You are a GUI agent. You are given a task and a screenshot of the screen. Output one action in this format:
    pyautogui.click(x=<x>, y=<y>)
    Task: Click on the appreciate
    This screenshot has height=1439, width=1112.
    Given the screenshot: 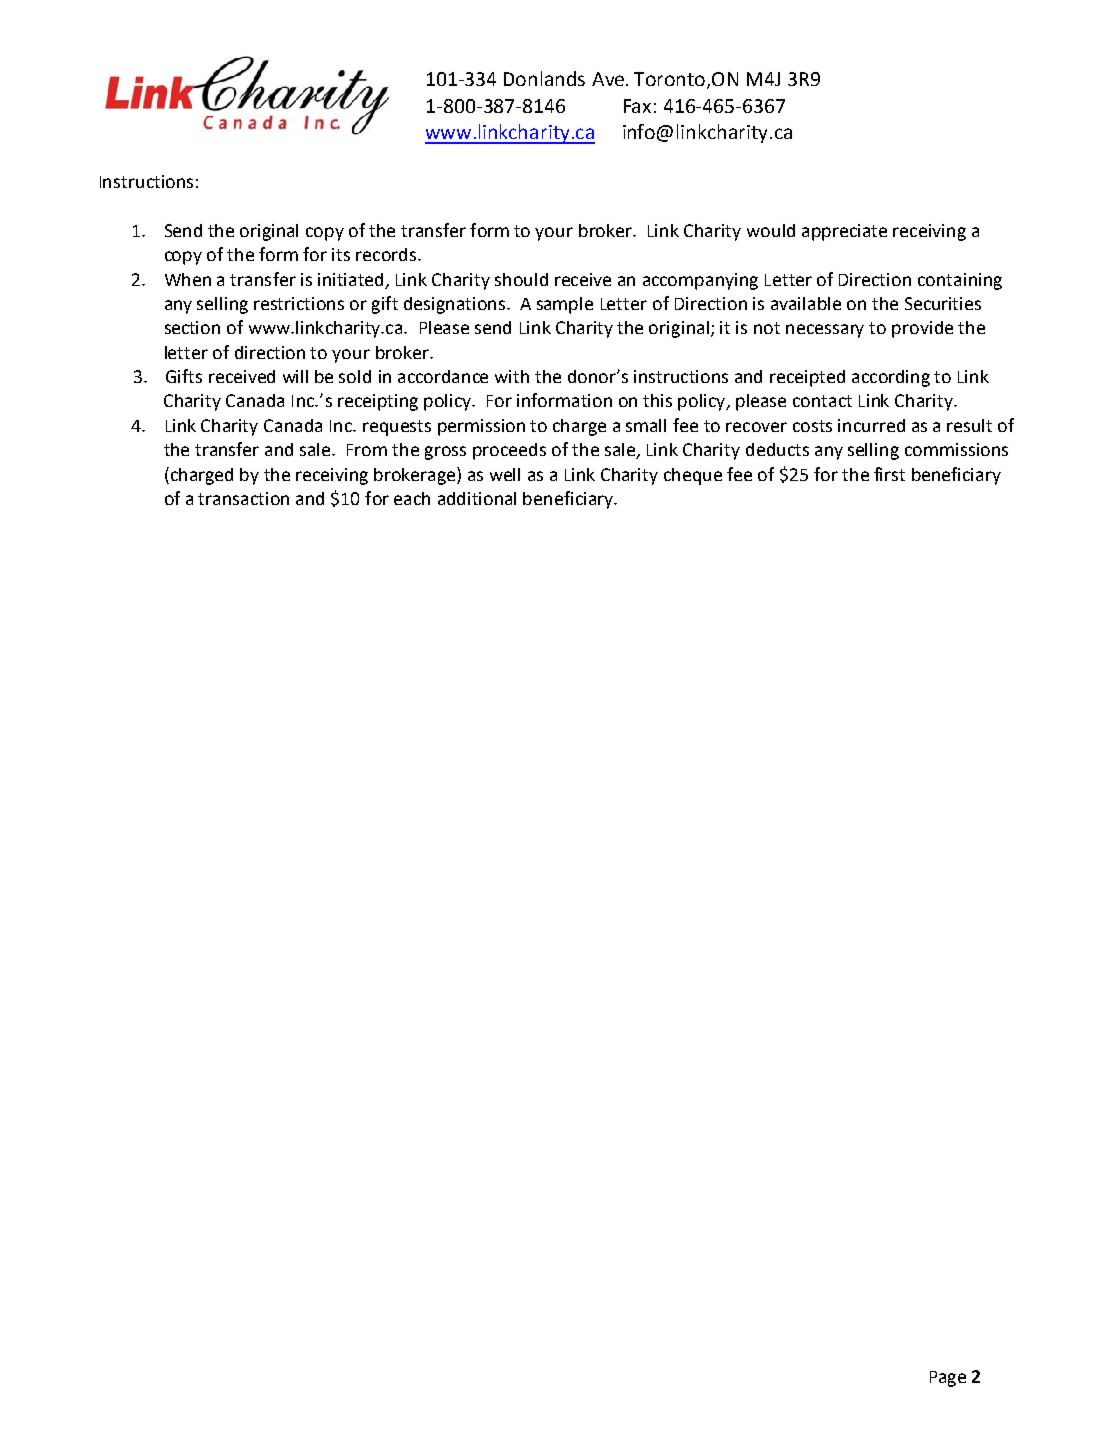 What is the action you would take?
    pyautogui.click(x=844, y=232)
